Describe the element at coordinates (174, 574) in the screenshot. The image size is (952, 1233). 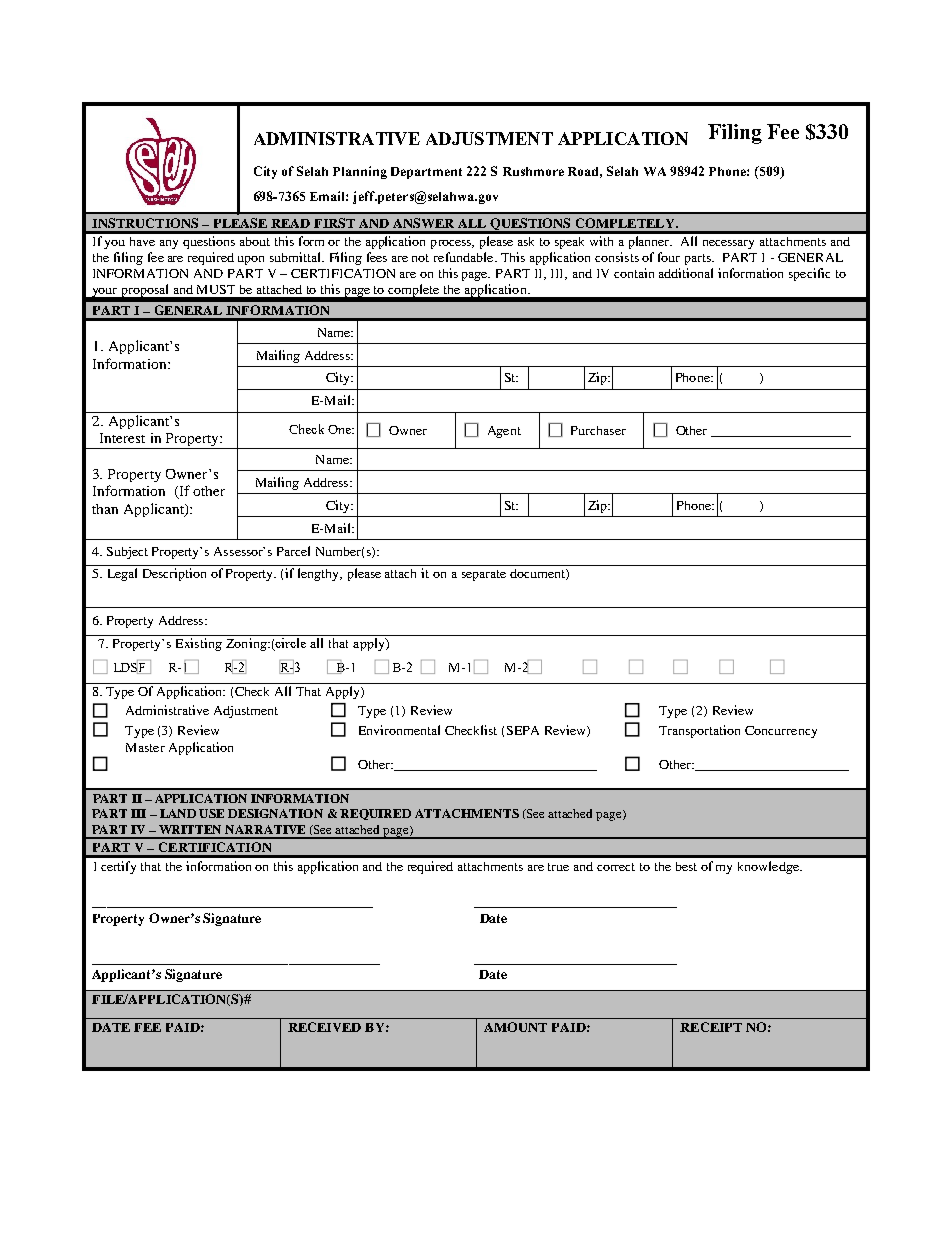
I see `Description` at that location.
